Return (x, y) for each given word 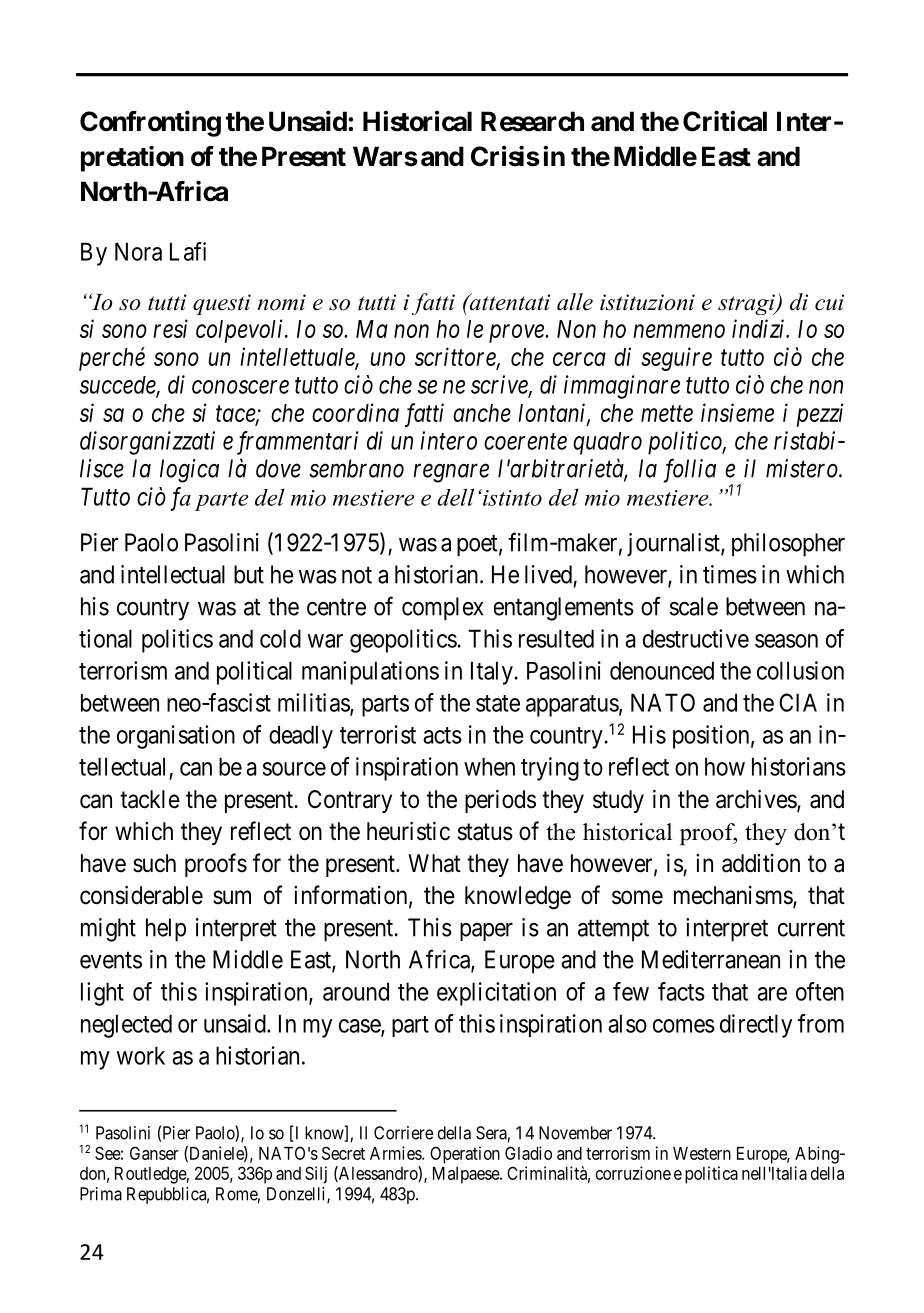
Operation (465, 1155)
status (485, 832)
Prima (101, 1194)
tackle (150, 799)
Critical (725, 121)
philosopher (788, 545)
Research (532, 121)
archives (757, 800)
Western (702, 1153)
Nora (138, 251)
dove (278, 468)
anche (482, 413)
